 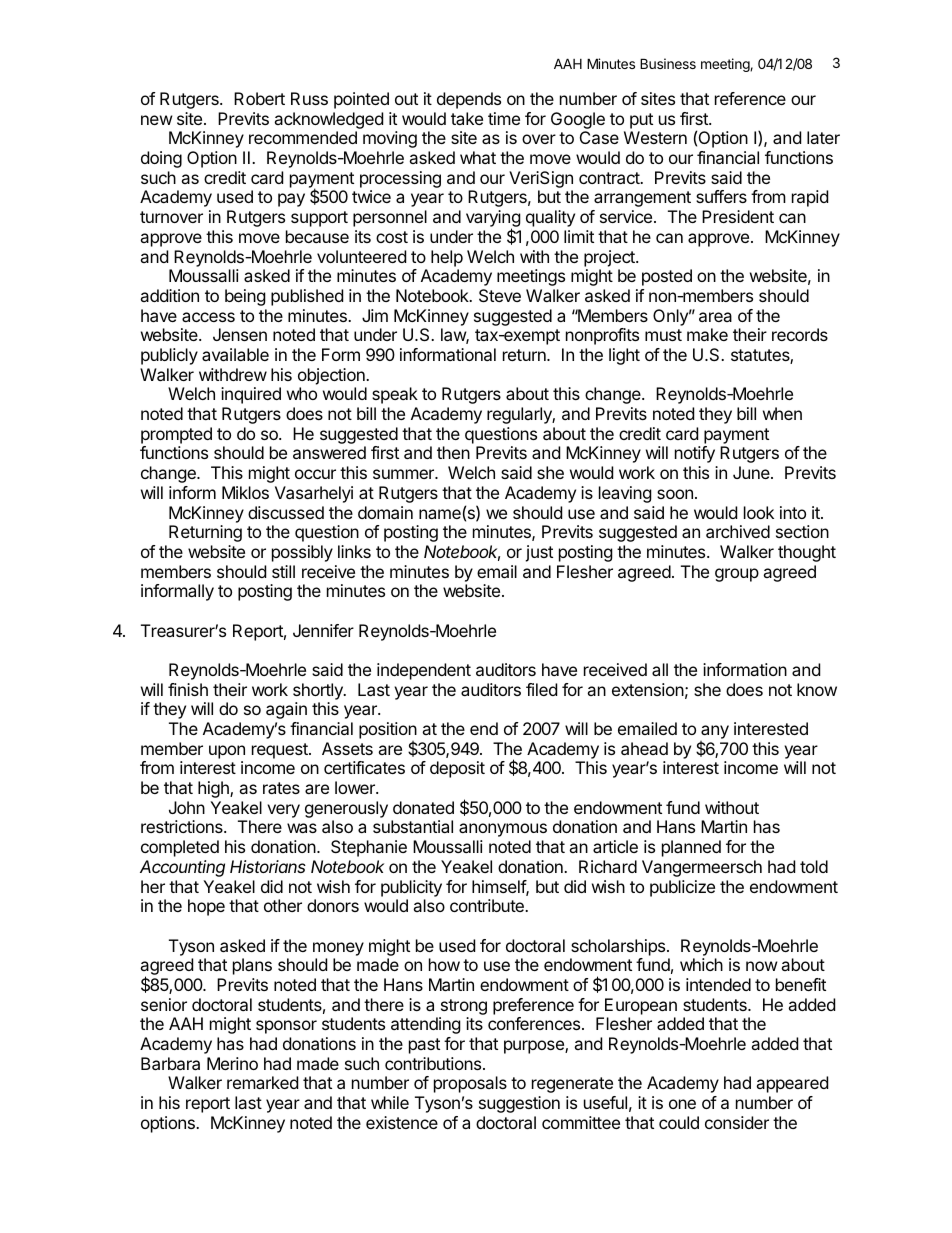 What do you see at coordinates (470, 1084) in the screenshot?
I see `proposals` at bounding box center [470, 1084].
